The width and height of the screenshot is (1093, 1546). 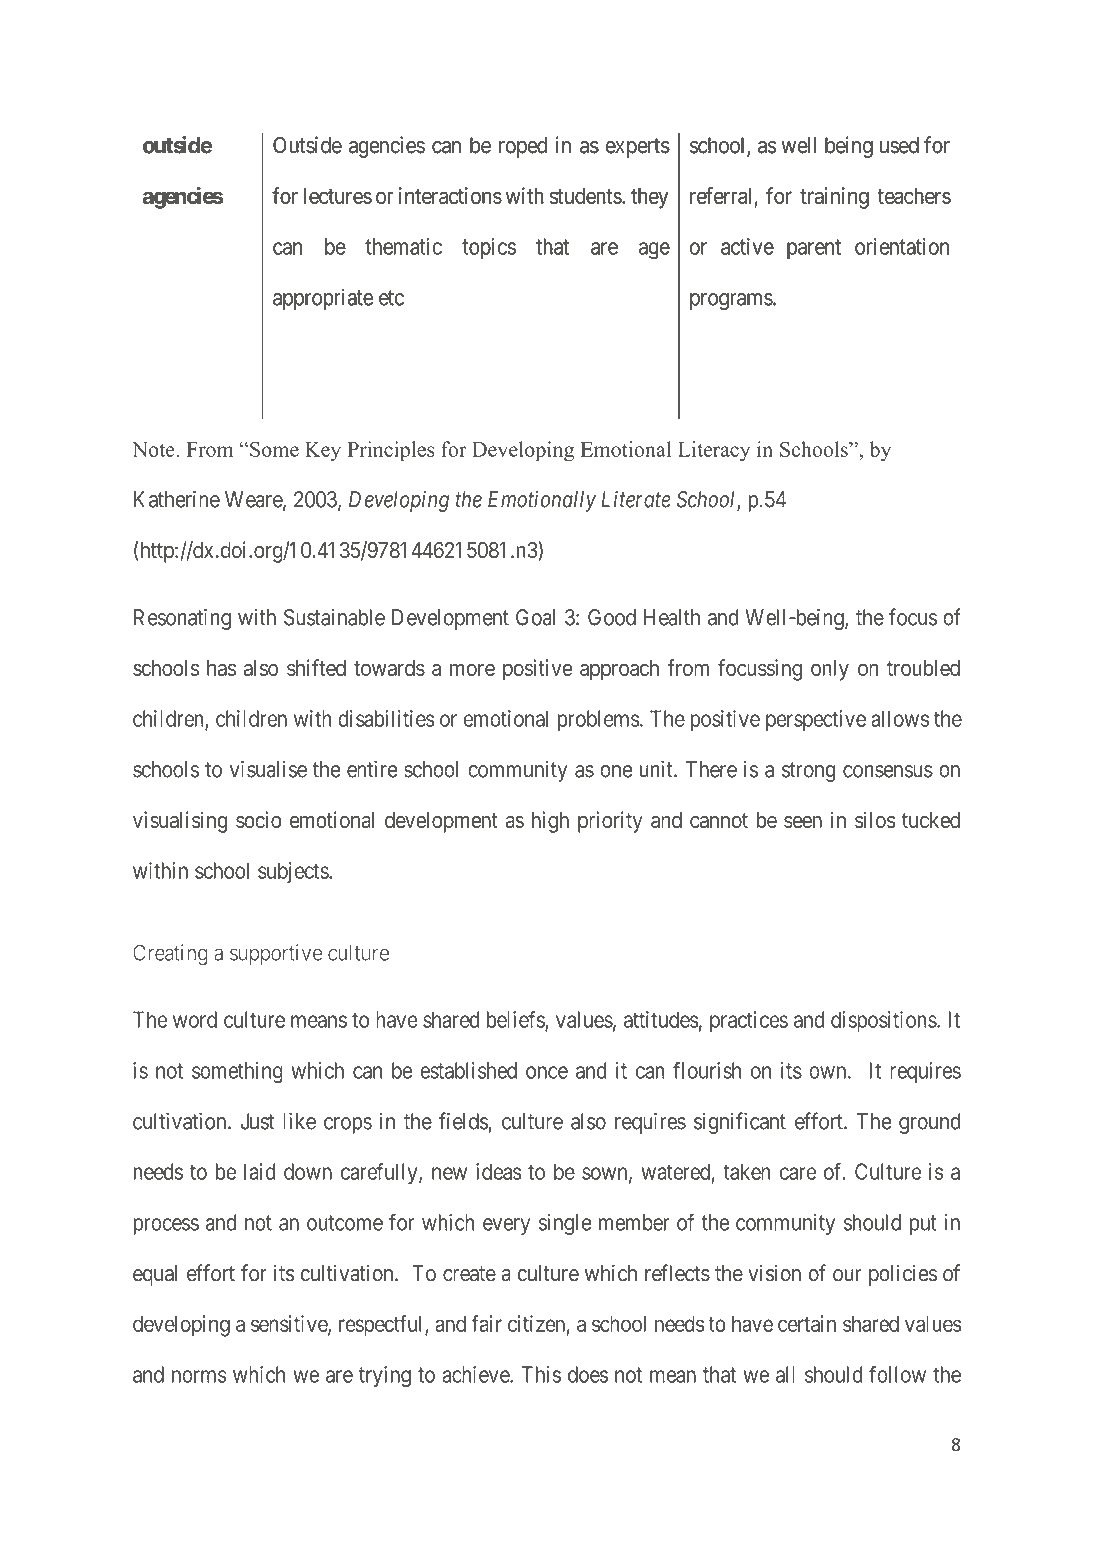 I want to click on students, so click(x=586, y=196).
